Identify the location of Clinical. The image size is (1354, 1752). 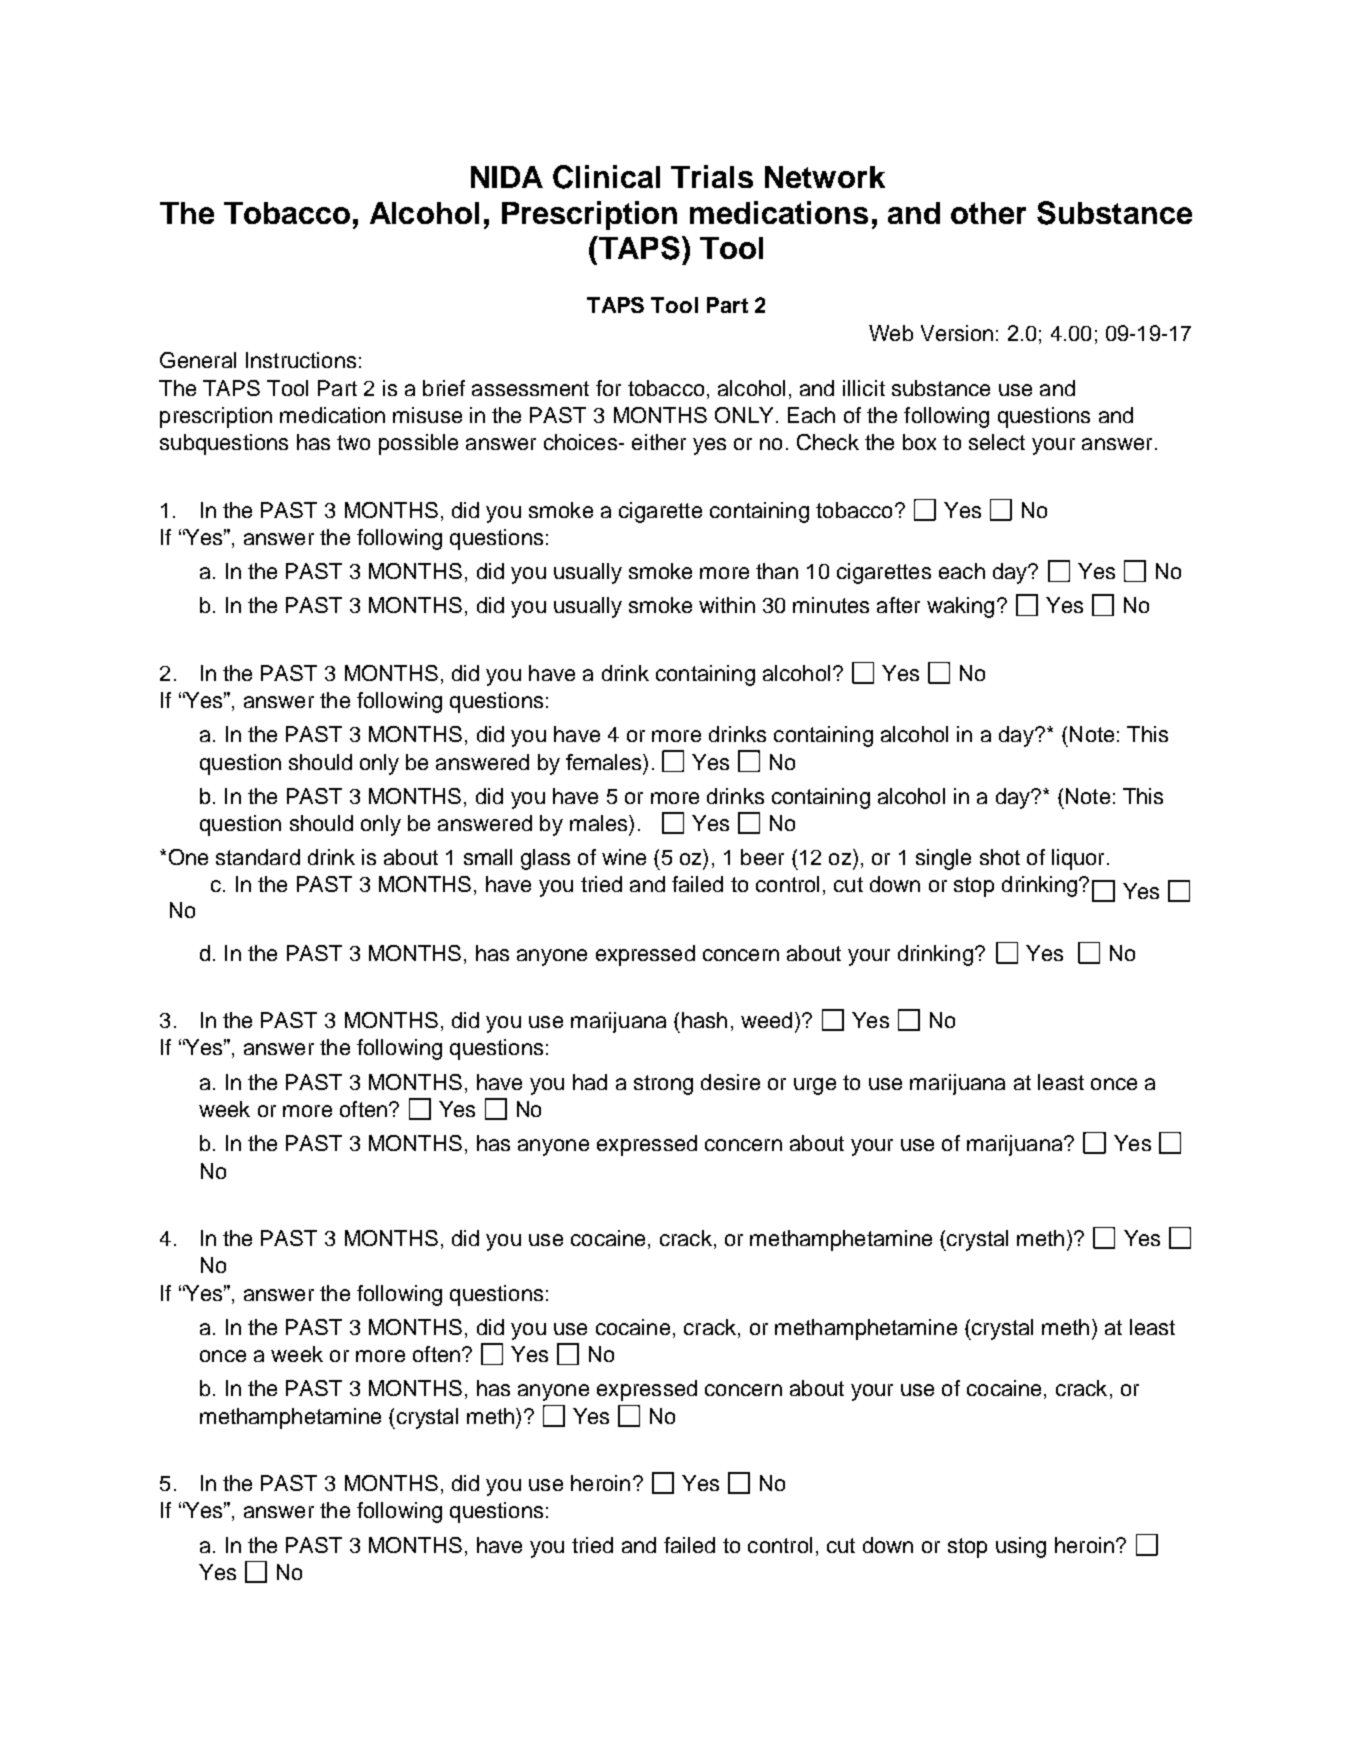
(606, 177).
